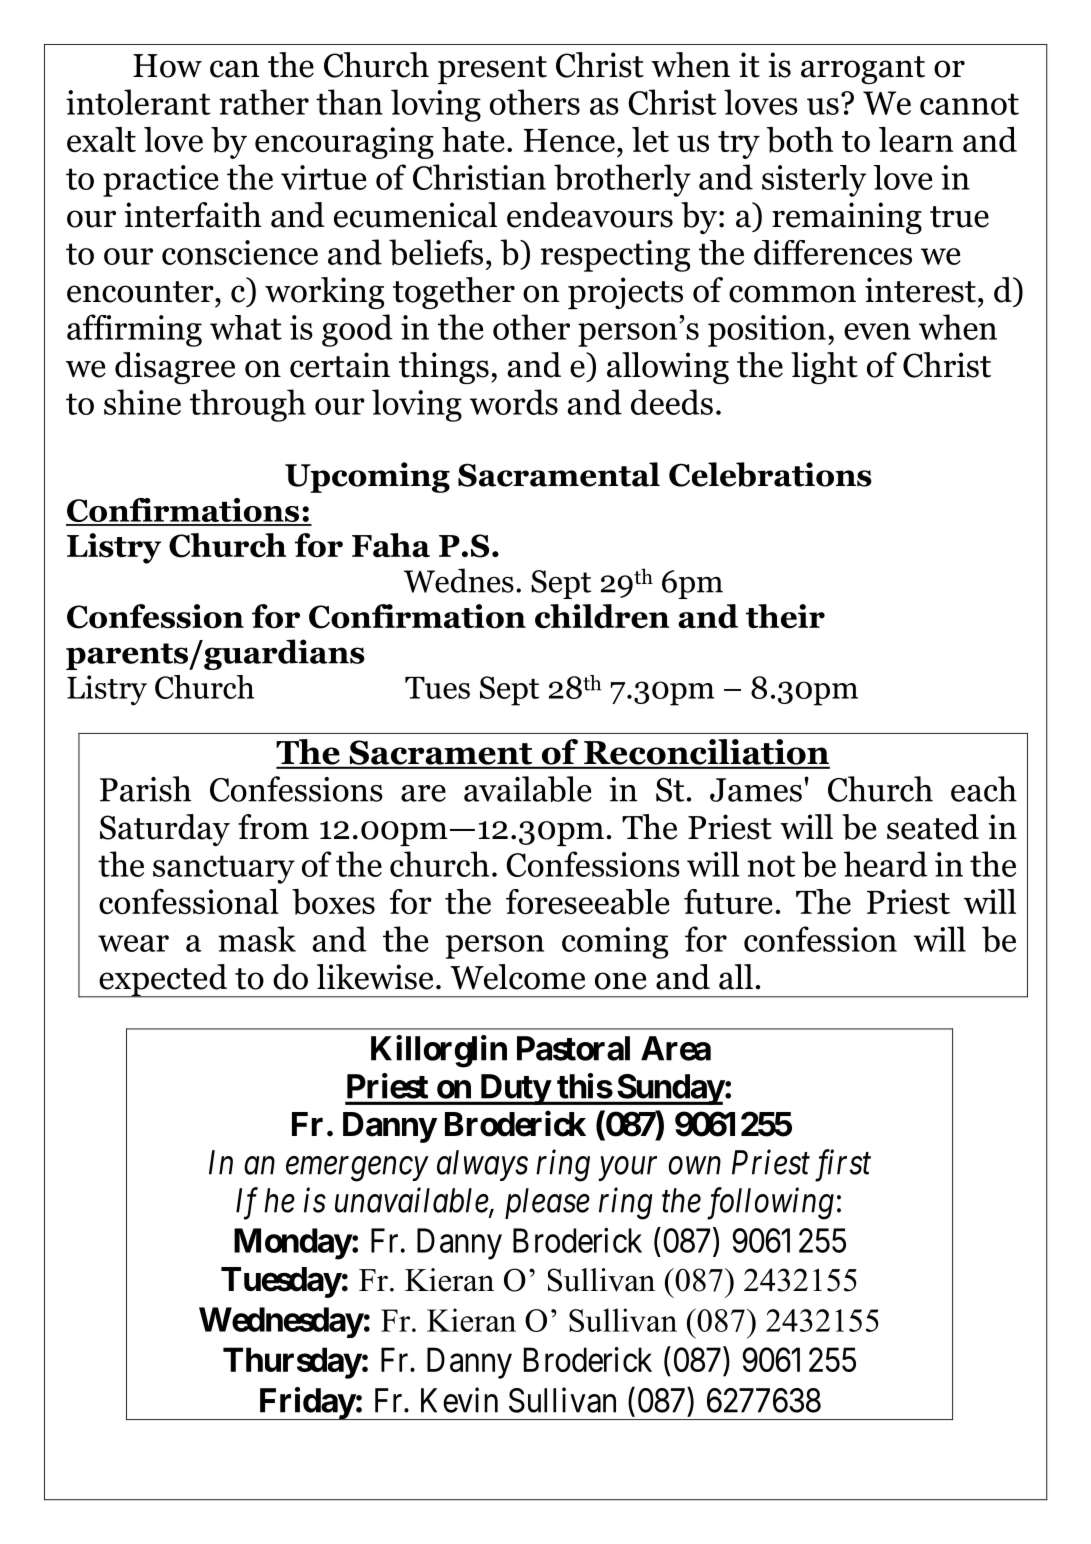 This screenshot has width=1091, height=1544. Describe the element at coordinates (863, 70) in the screenshot. I see `arrogant` at that location.
